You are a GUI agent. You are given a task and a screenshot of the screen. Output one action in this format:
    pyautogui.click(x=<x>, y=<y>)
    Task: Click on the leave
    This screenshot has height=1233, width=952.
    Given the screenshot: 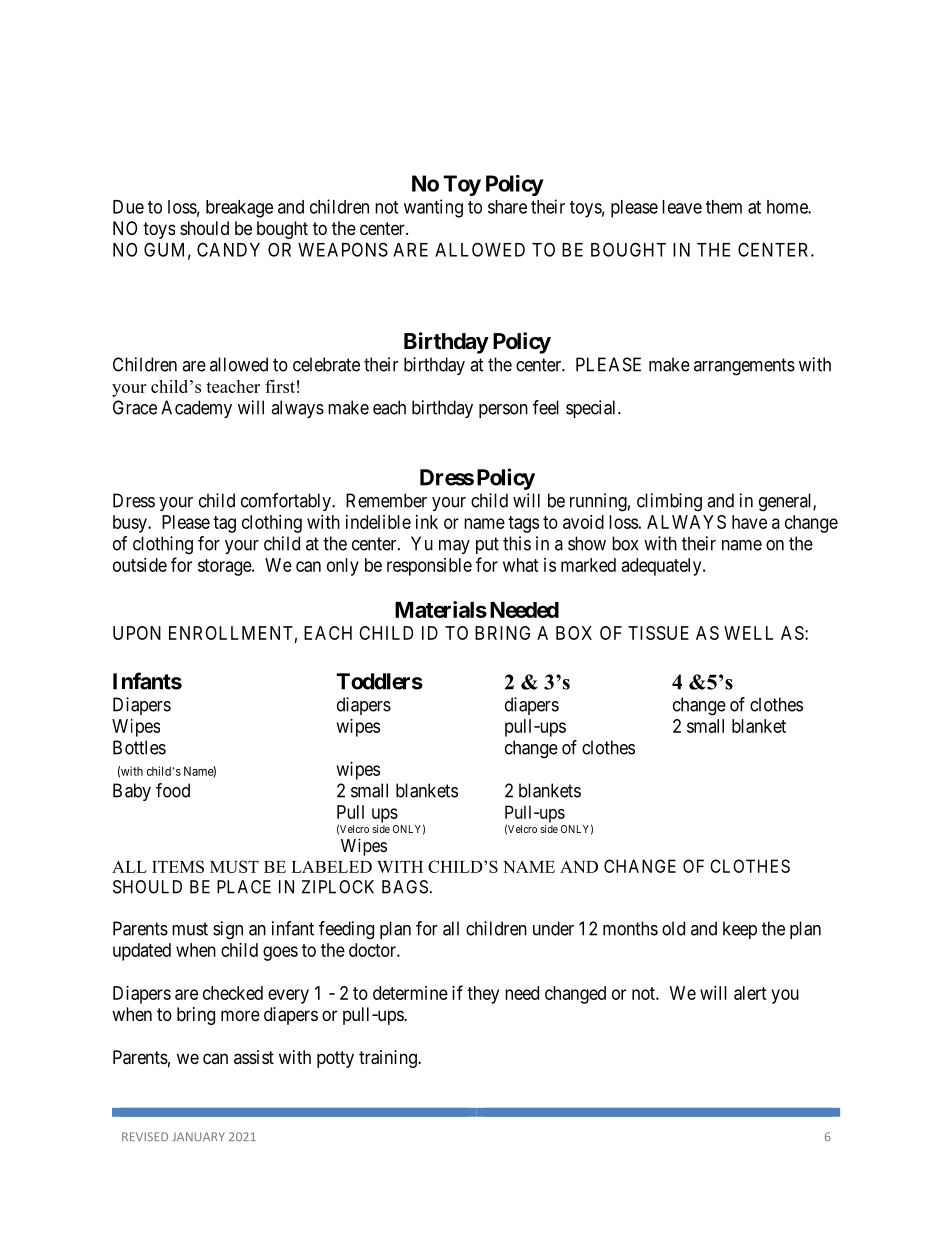 What is the action you would take?
    pyautogui.click(x=682, y=207)
